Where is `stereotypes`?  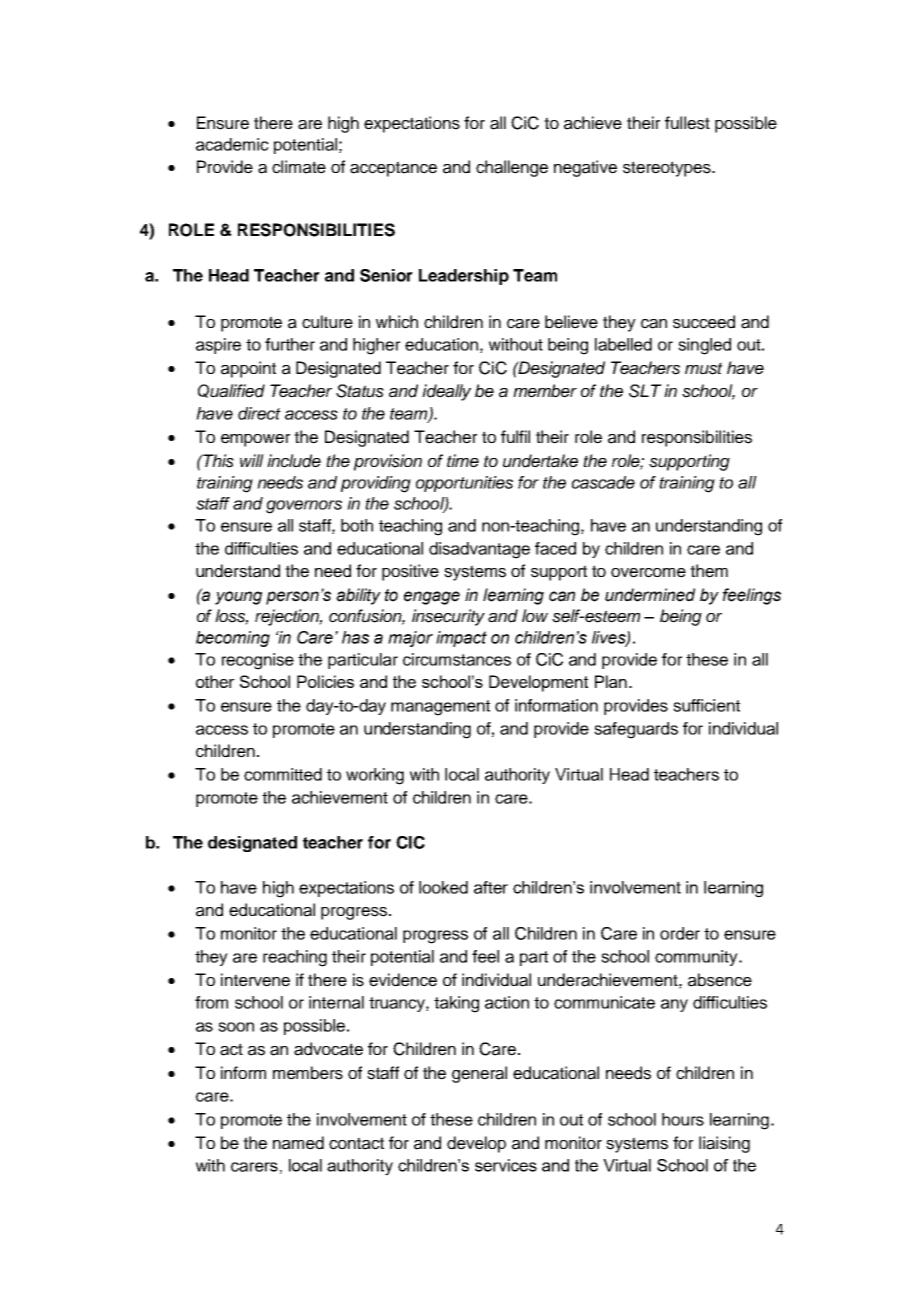
stereotypes is located at coordinates (668, 169).
